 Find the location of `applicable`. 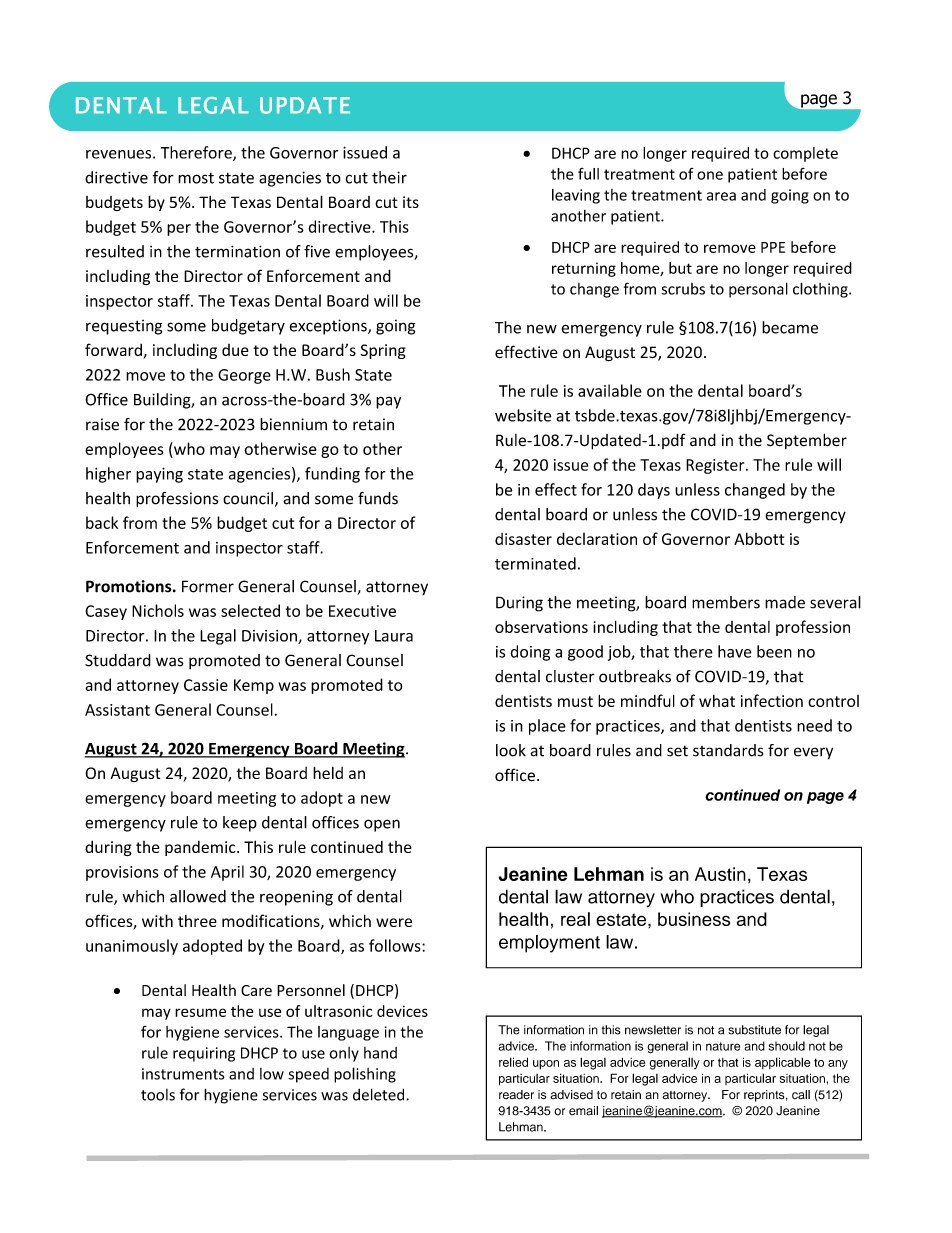

applicable is located at coordinates (782, 1063).
